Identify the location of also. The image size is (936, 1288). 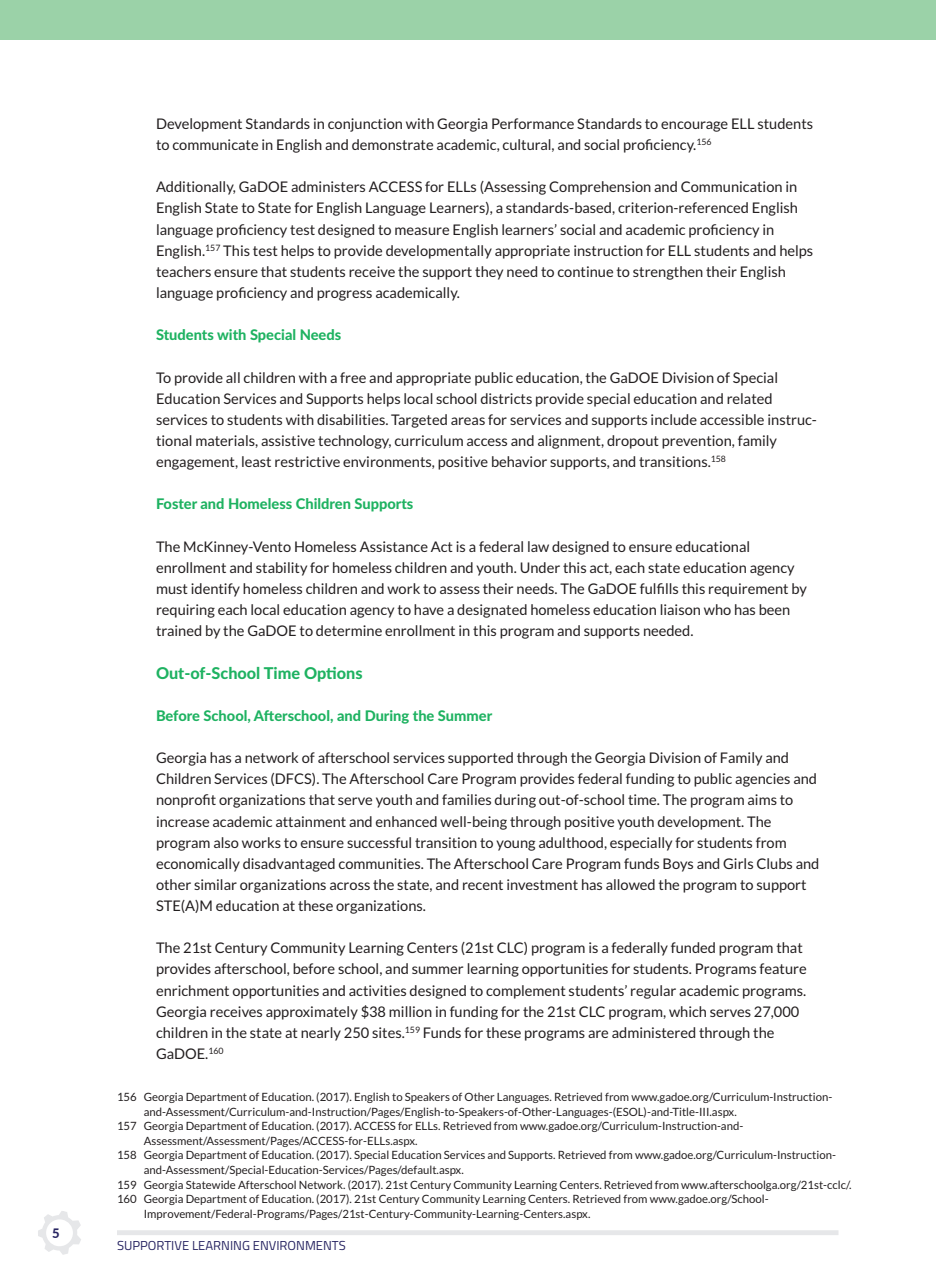
(226, 842).
